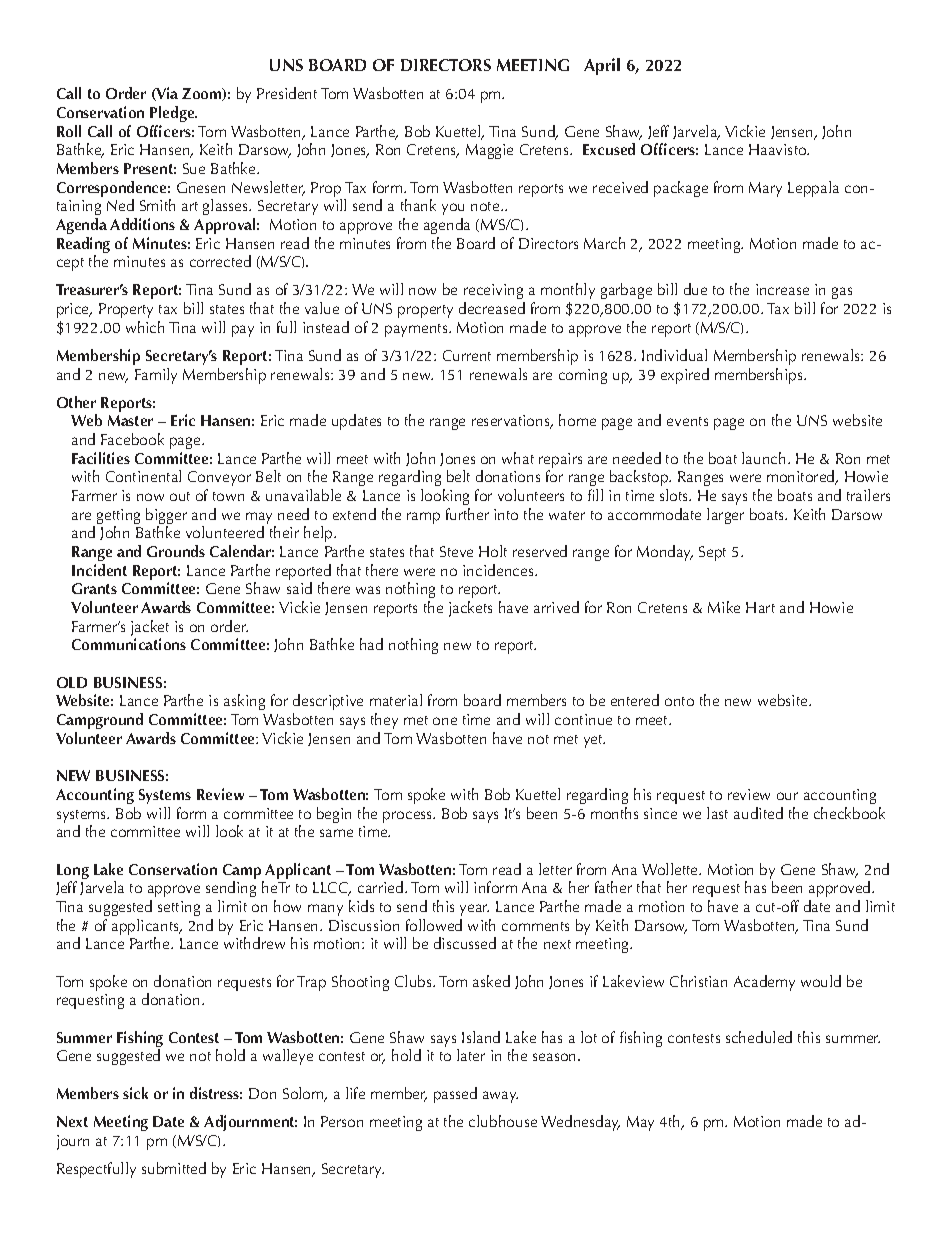 This screenshot has width=952, height=1233. I want to click on submitted, so click(174, 1168).
